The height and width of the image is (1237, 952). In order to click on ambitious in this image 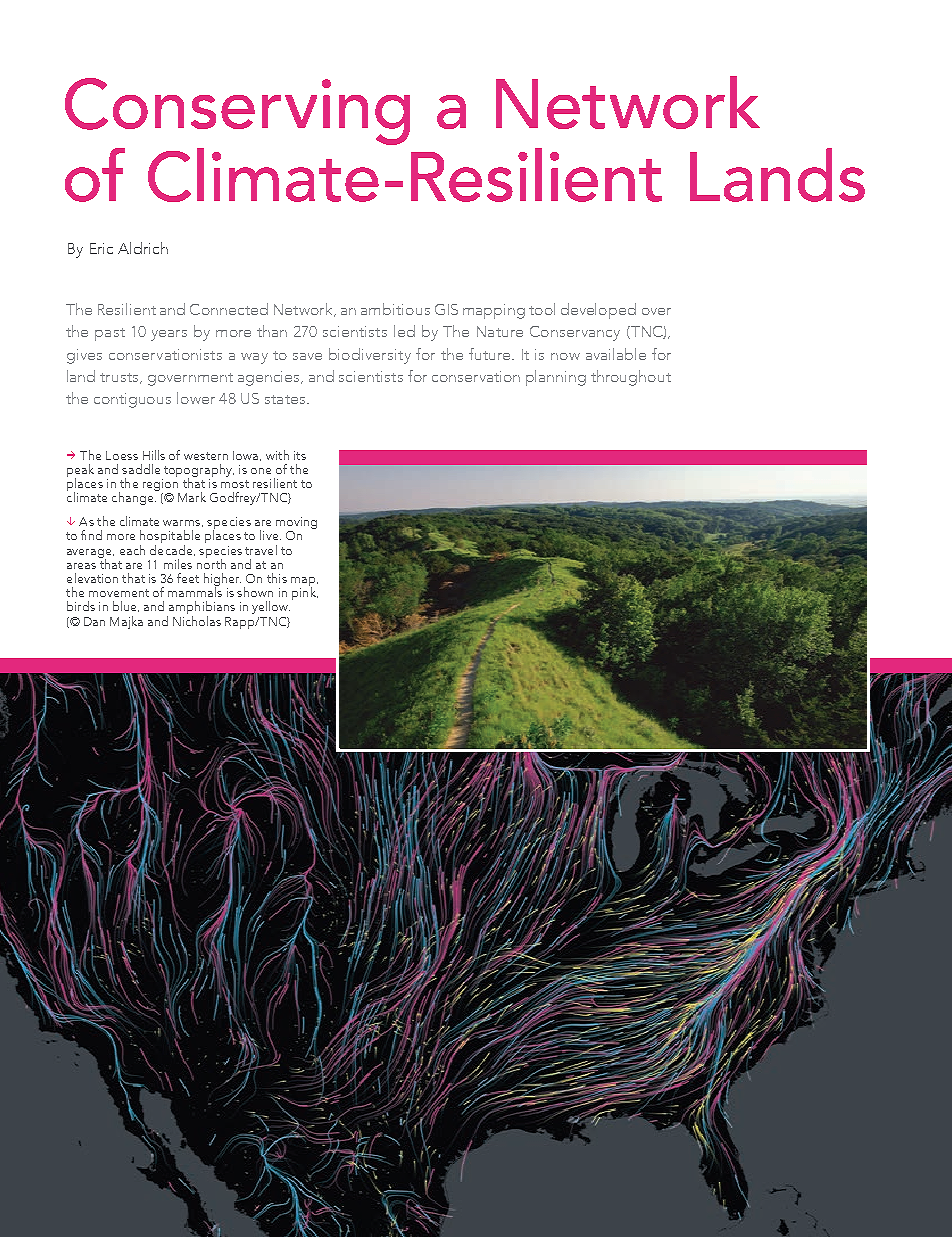, I will do `click(395, 309)`.
